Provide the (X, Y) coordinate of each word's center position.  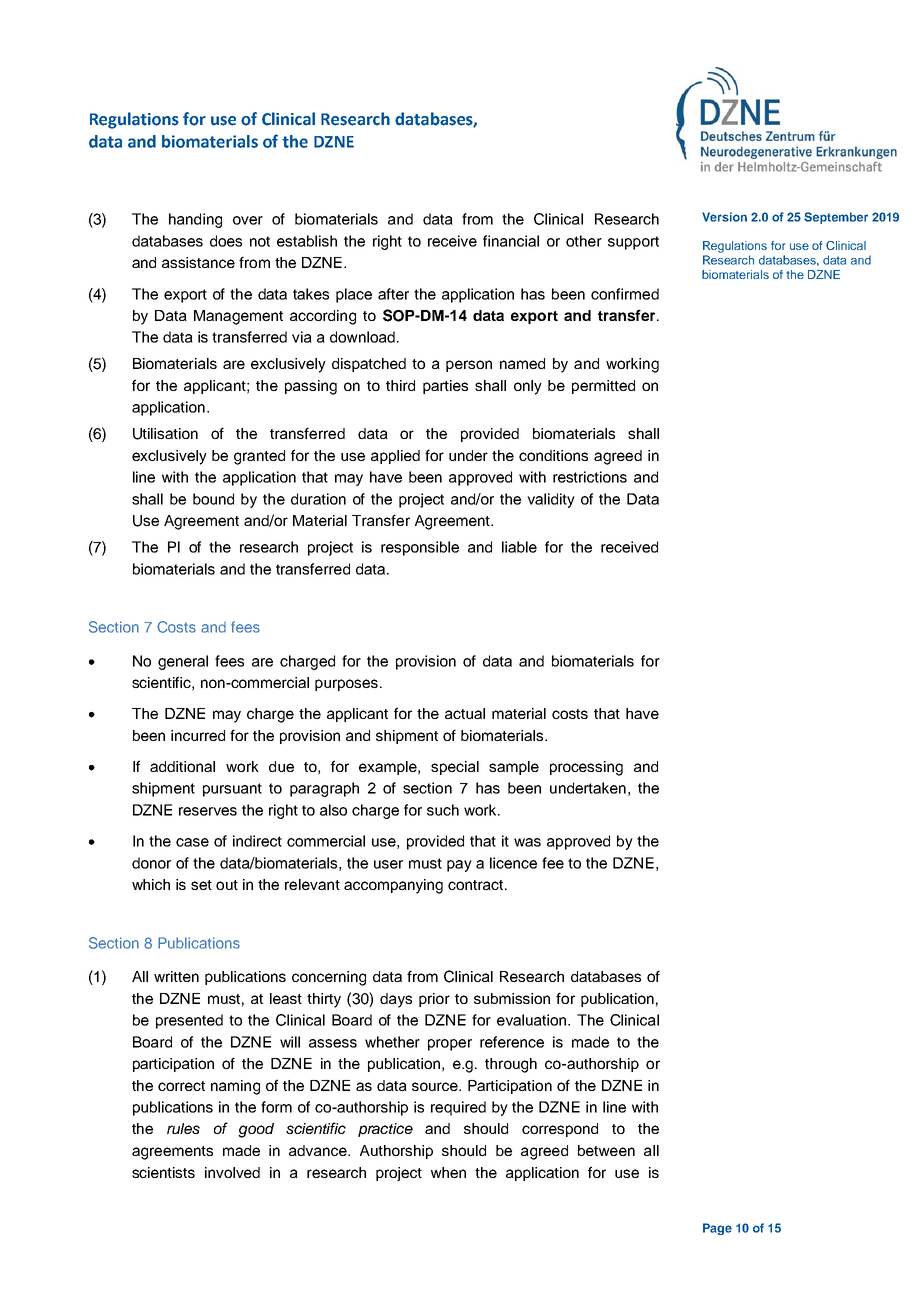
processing (586, 768)
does (226, 241)
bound (213, 499)
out (227, 885)
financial (511, 241)
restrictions (590, 477)
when (448, 1172)
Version (724, 217)
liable (519, 547)
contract (477, 885)
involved (232, 1172)
